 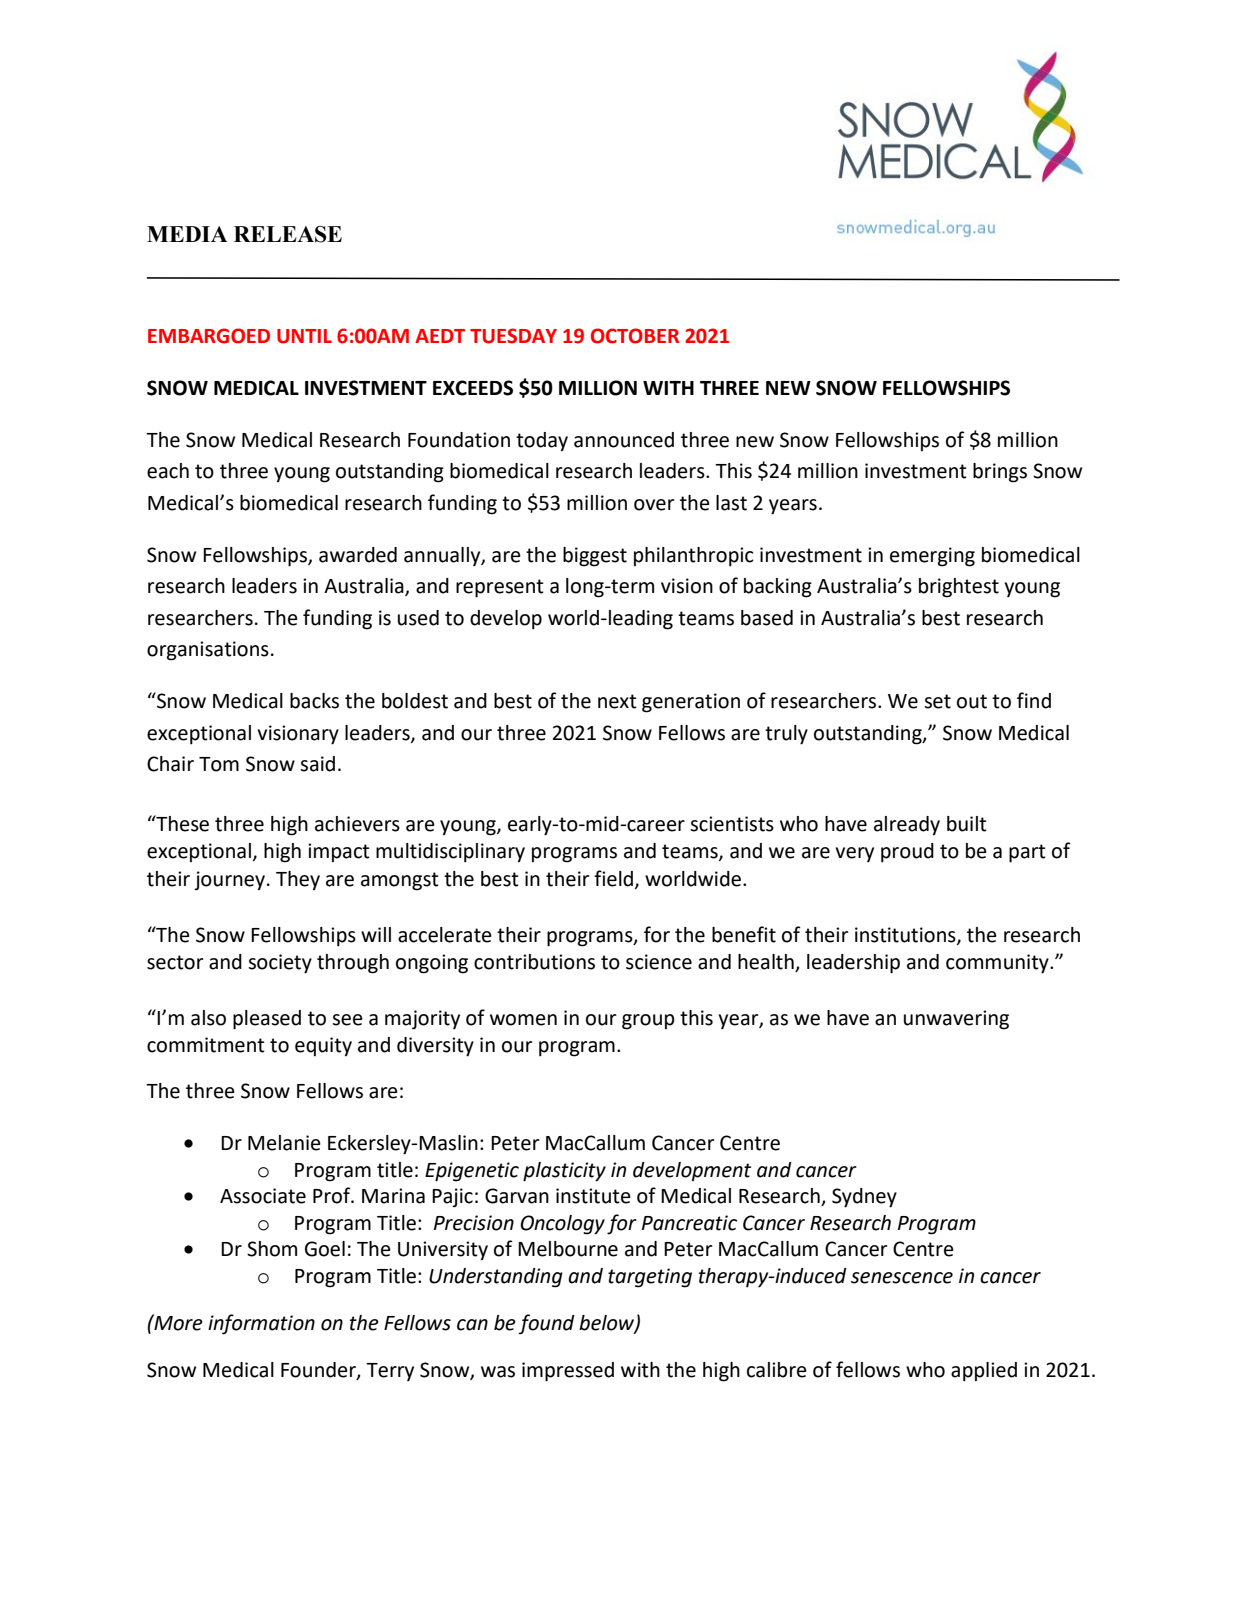 I want to click on applied, so click(x=984, y=1372).
